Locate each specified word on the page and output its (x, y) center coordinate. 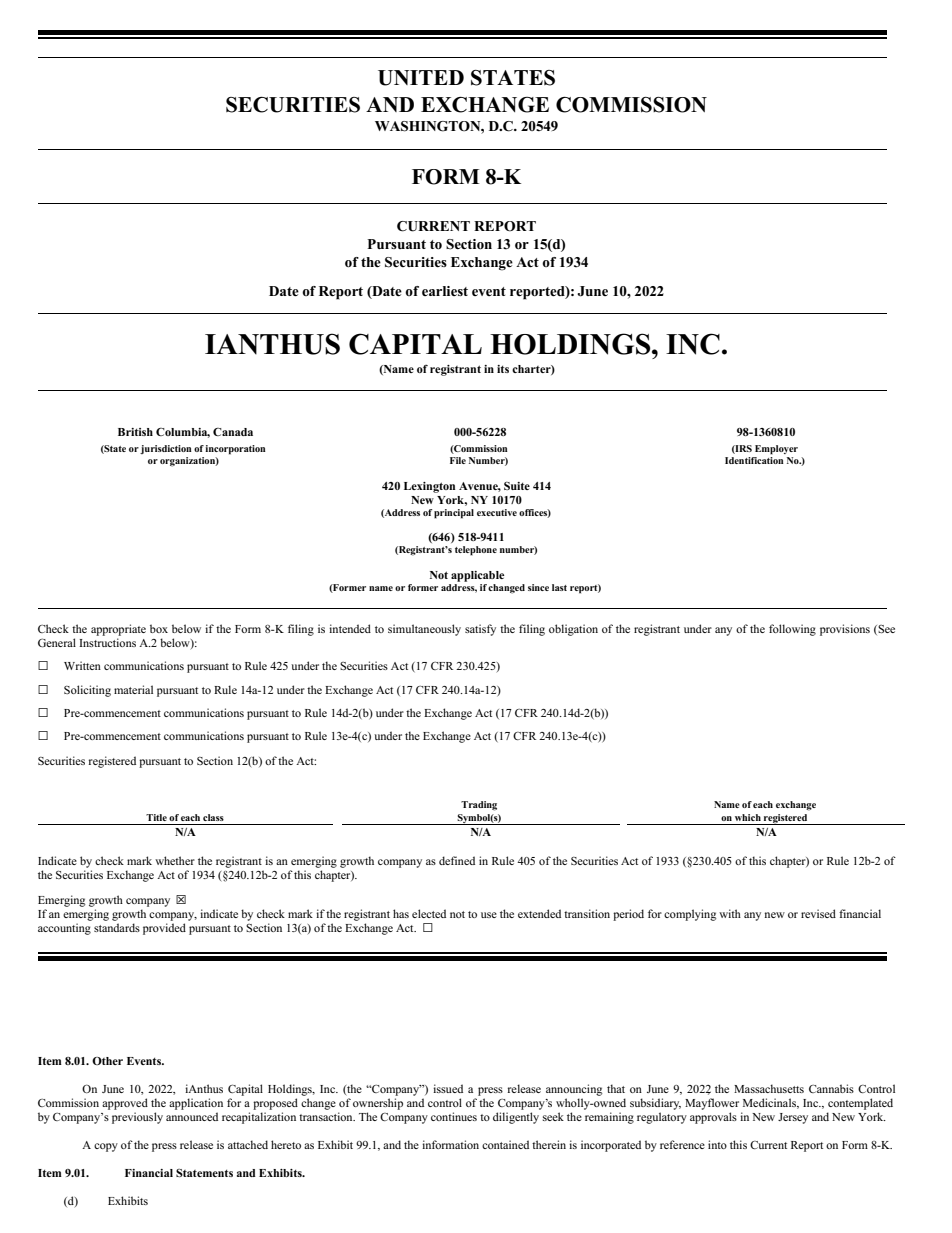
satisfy (480, 630)
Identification (754, 459)
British (135, 432)
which (748, 817)
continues (454, 1116)
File (458, 460)
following (792, 630)
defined (457, 860)
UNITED (421, 78)
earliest (445, 291)
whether (175, 860)
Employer (776, 450)
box (159, 628)
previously (137, 1118)
